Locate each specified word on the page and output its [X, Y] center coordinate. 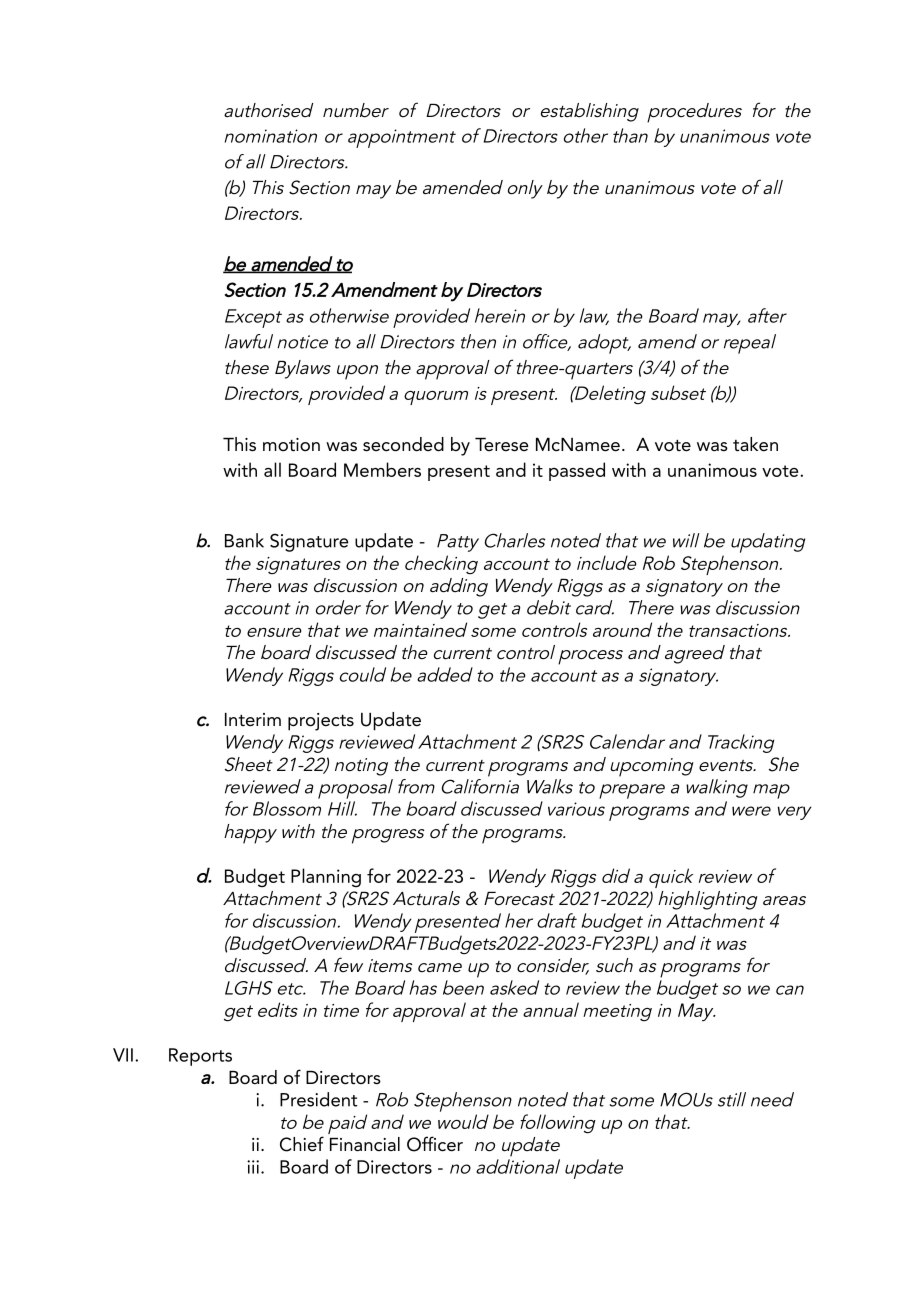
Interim [253, 720]
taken [755, 444]
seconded [403, 444]
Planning [326, 877]
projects [321, 722]
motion [291, 445]
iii [253, 1167]
